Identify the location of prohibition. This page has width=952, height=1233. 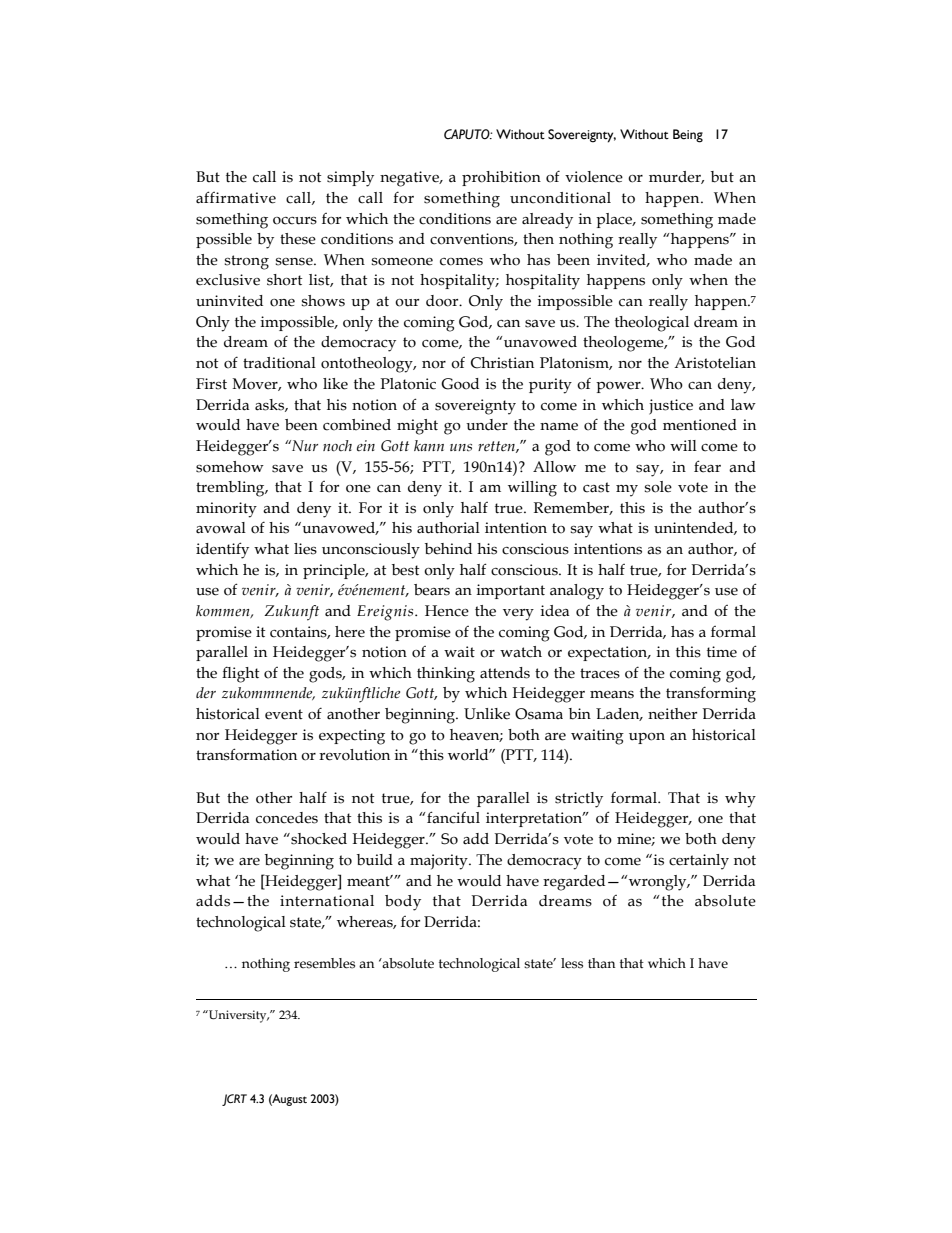
(501, 178).
